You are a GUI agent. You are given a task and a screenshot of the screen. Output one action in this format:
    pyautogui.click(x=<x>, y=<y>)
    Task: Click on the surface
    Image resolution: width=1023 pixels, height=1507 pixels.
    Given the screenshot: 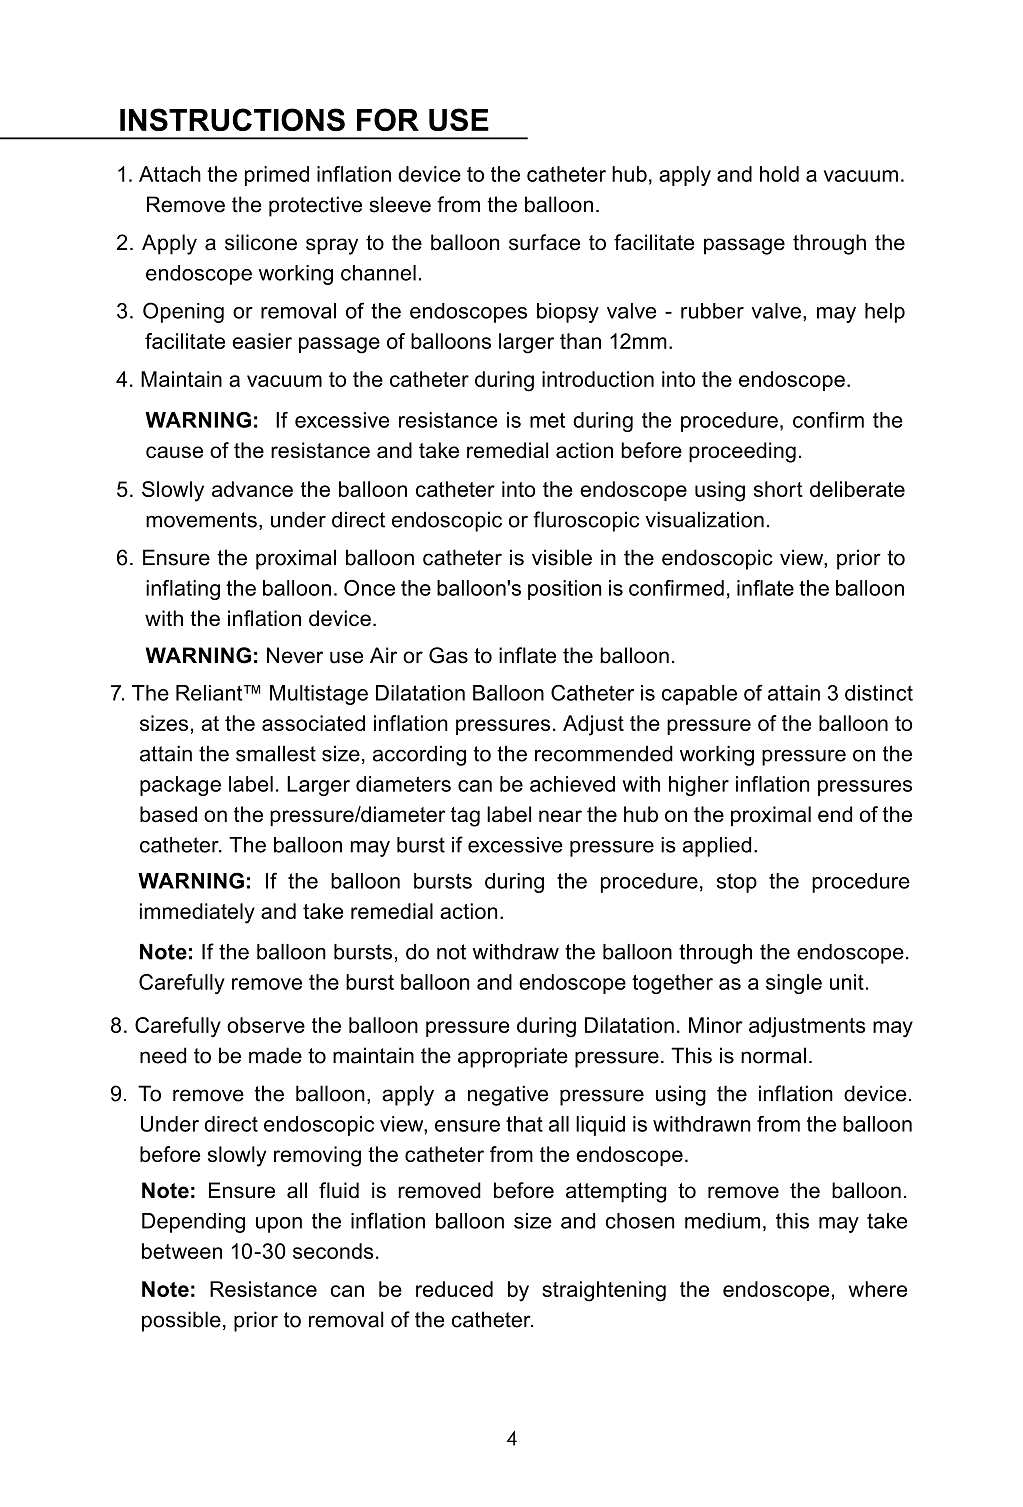 What is the action you would take?
    pyautogui.click(x=544, y=242)
